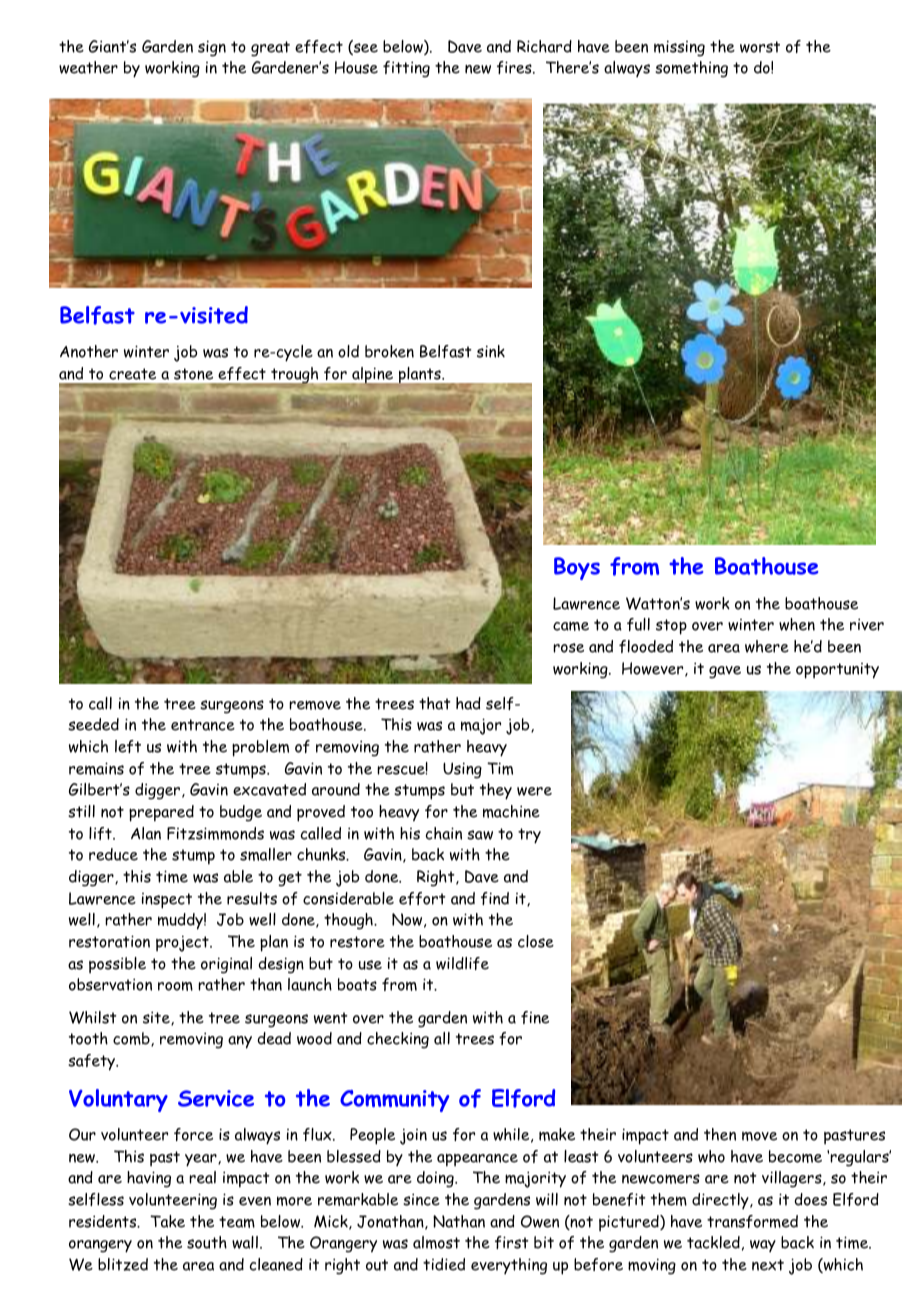 Image resolution: width=924 pixels, height=1308 pixels. What do you see at coordinates (515, 67) in the screenshot?
I see `fires` at bounding box center [515, 67].
